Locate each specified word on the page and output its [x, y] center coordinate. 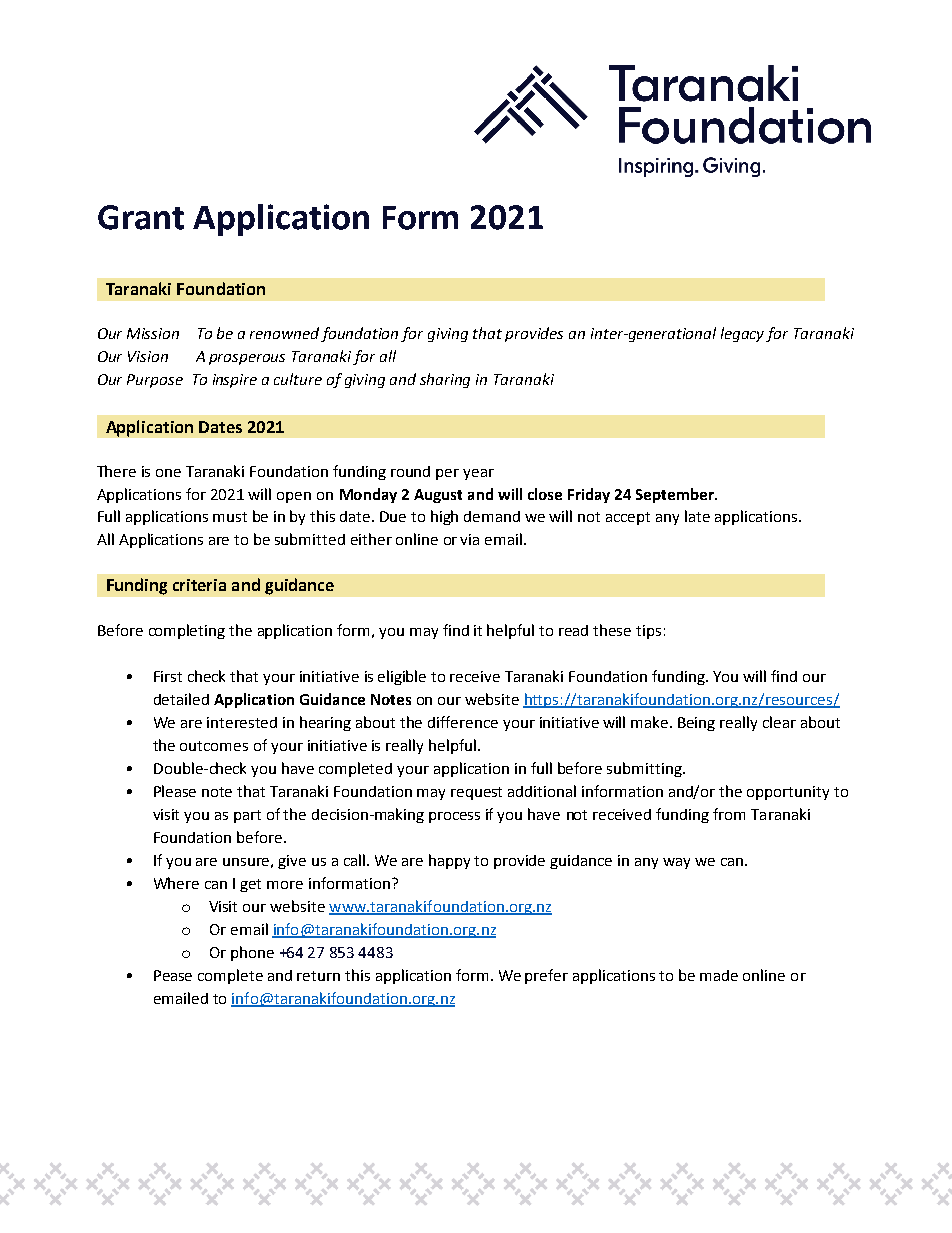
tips [648, 632]
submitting [645, 769]
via [469, 539]
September [676, 495]
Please [175, 791]
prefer [546, 976]
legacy [744, 334]
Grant [141, 217]
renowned [286, 334]
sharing [445, 380]
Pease [173, 975]
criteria [199, 585]
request [476, 793]
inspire [235, 381]
